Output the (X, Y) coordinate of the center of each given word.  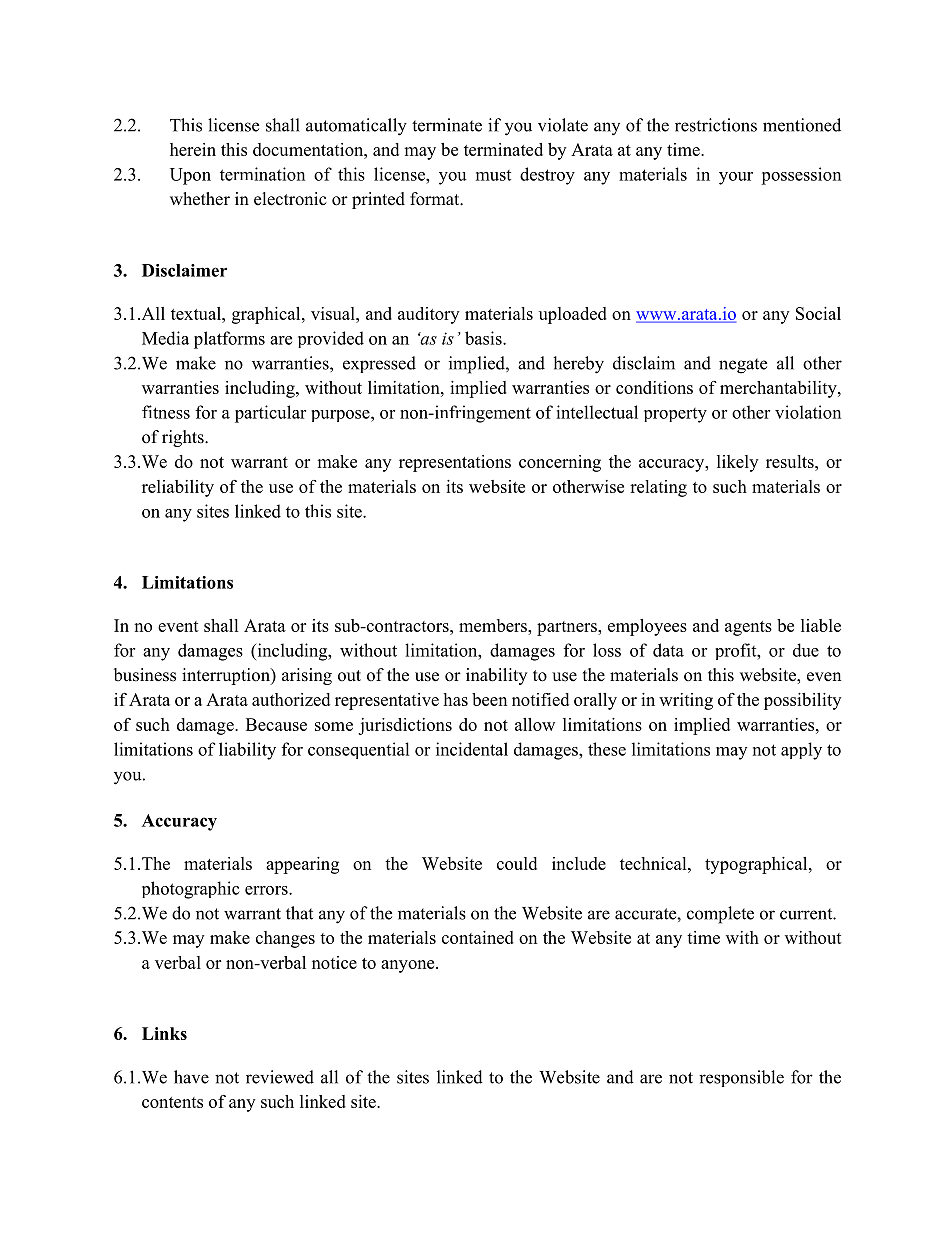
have (191, 1077)
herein (193, 149)
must (493, 175)
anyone (409, 966)
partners (568, 628)
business (145, 675)
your (736, 178)
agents (748, 628)
